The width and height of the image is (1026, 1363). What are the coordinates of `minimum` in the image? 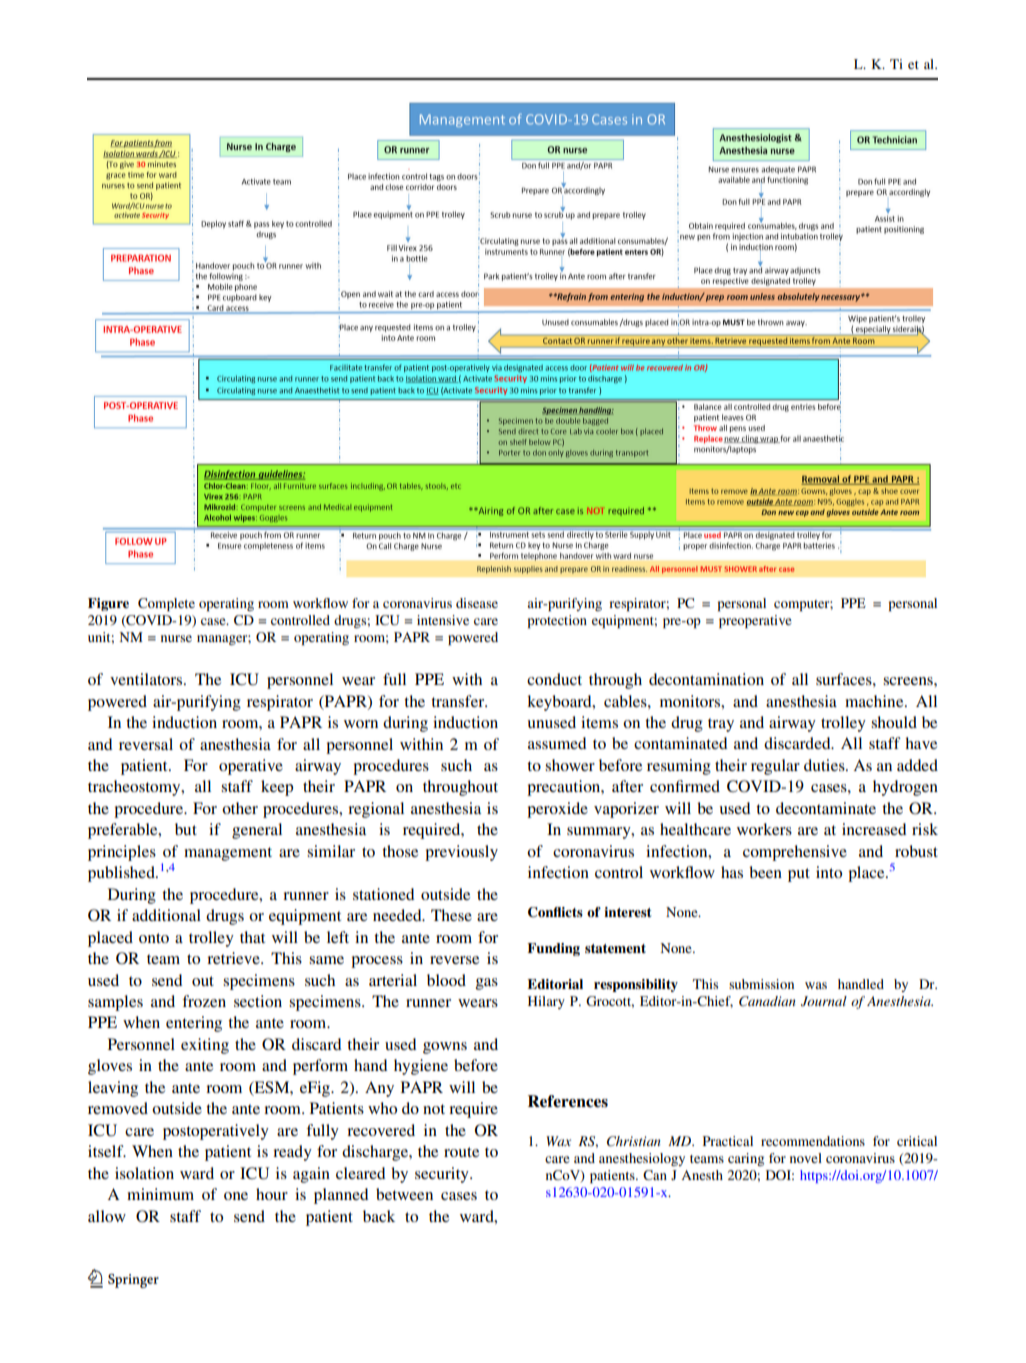 It's located at (160, 1194).
